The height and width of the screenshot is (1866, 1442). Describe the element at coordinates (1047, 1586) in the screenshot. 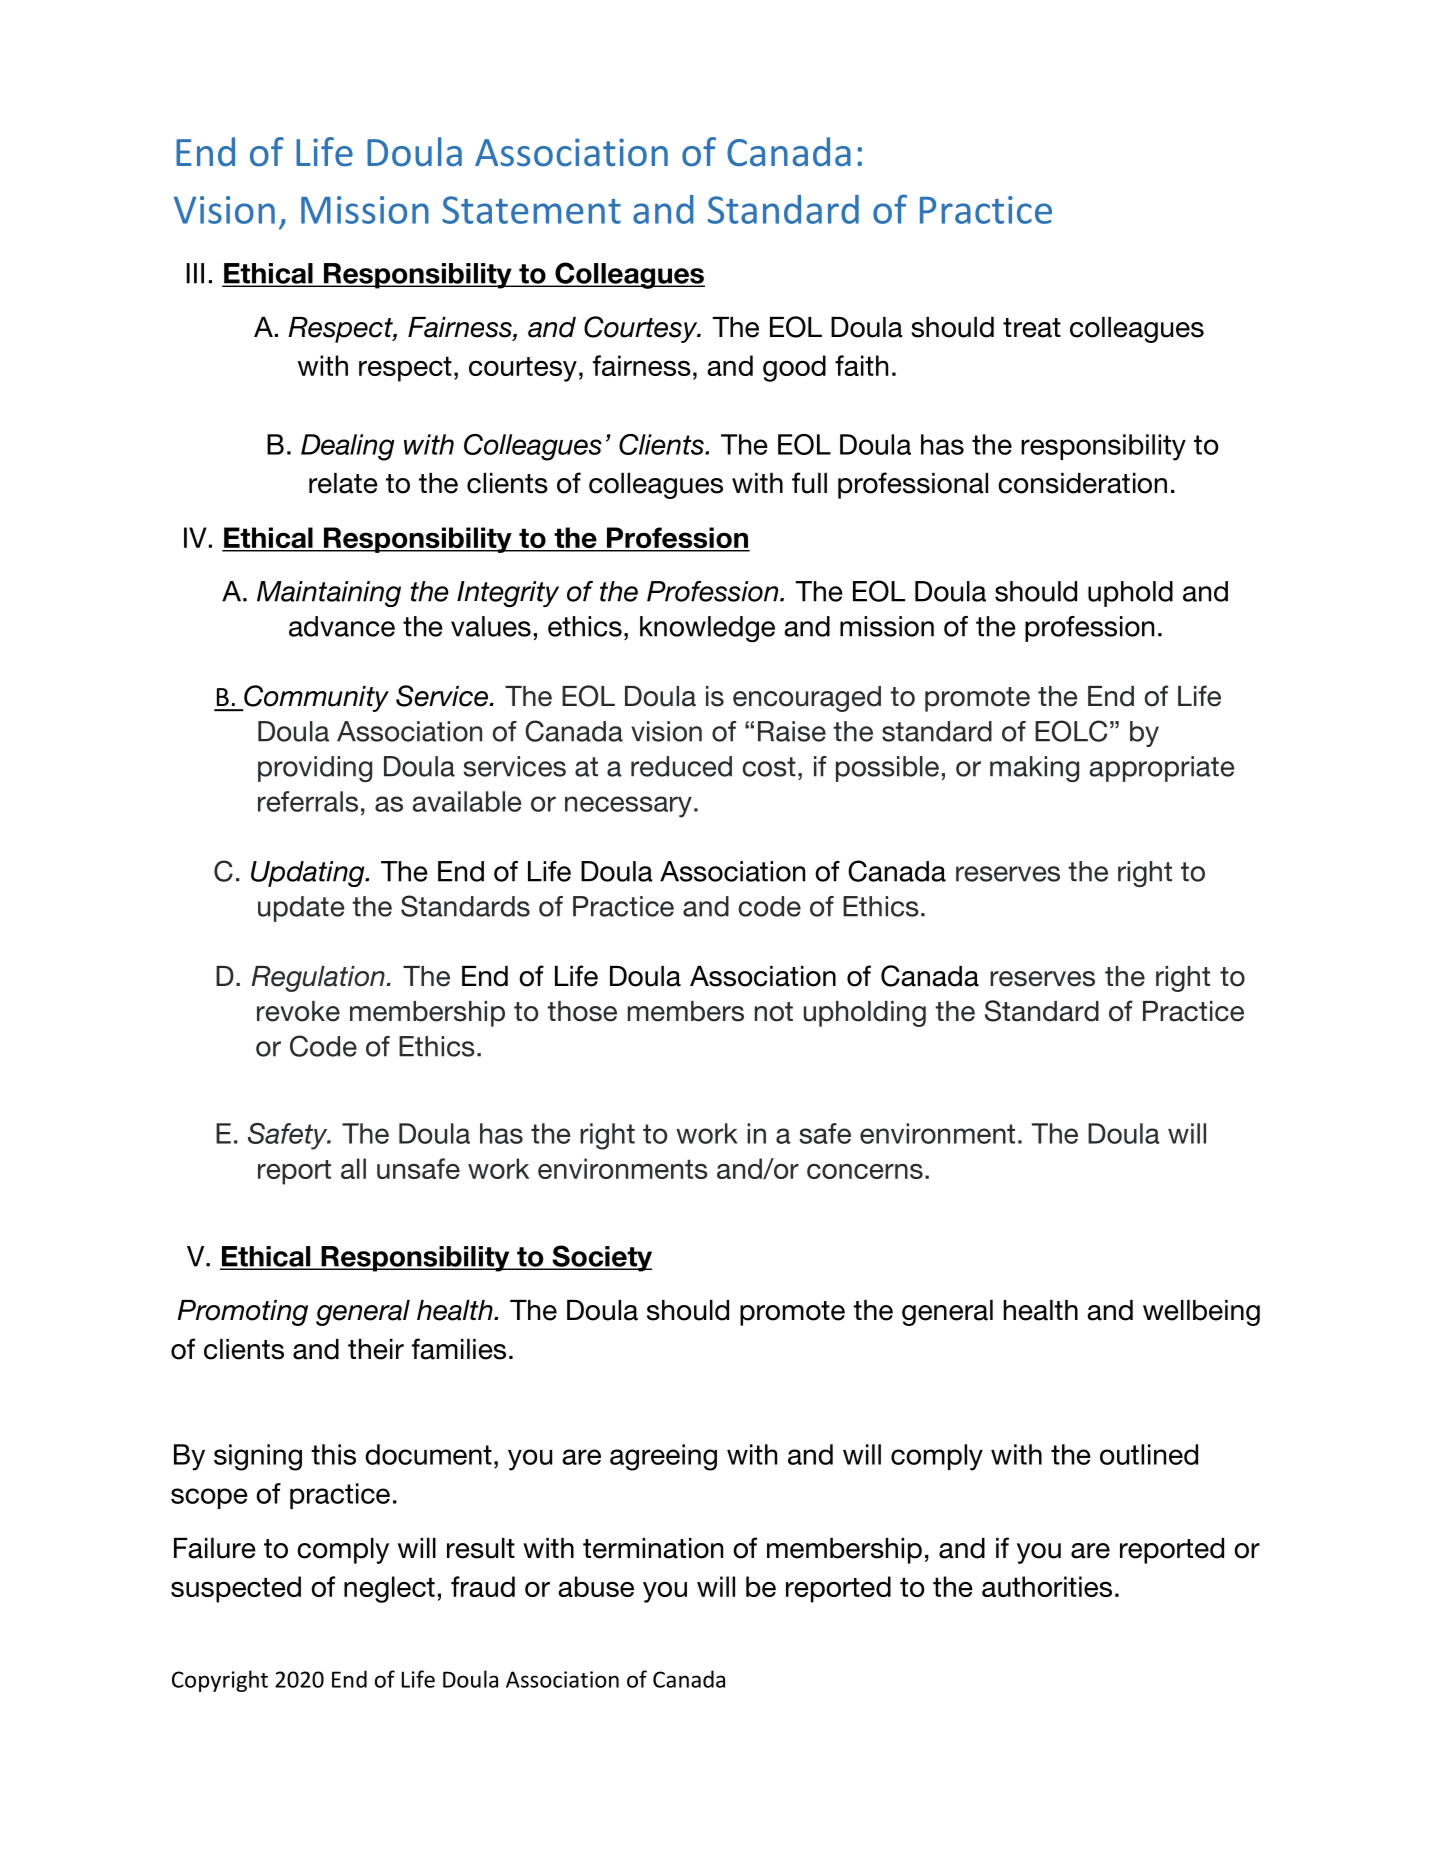

I see `authorities` at that location.
